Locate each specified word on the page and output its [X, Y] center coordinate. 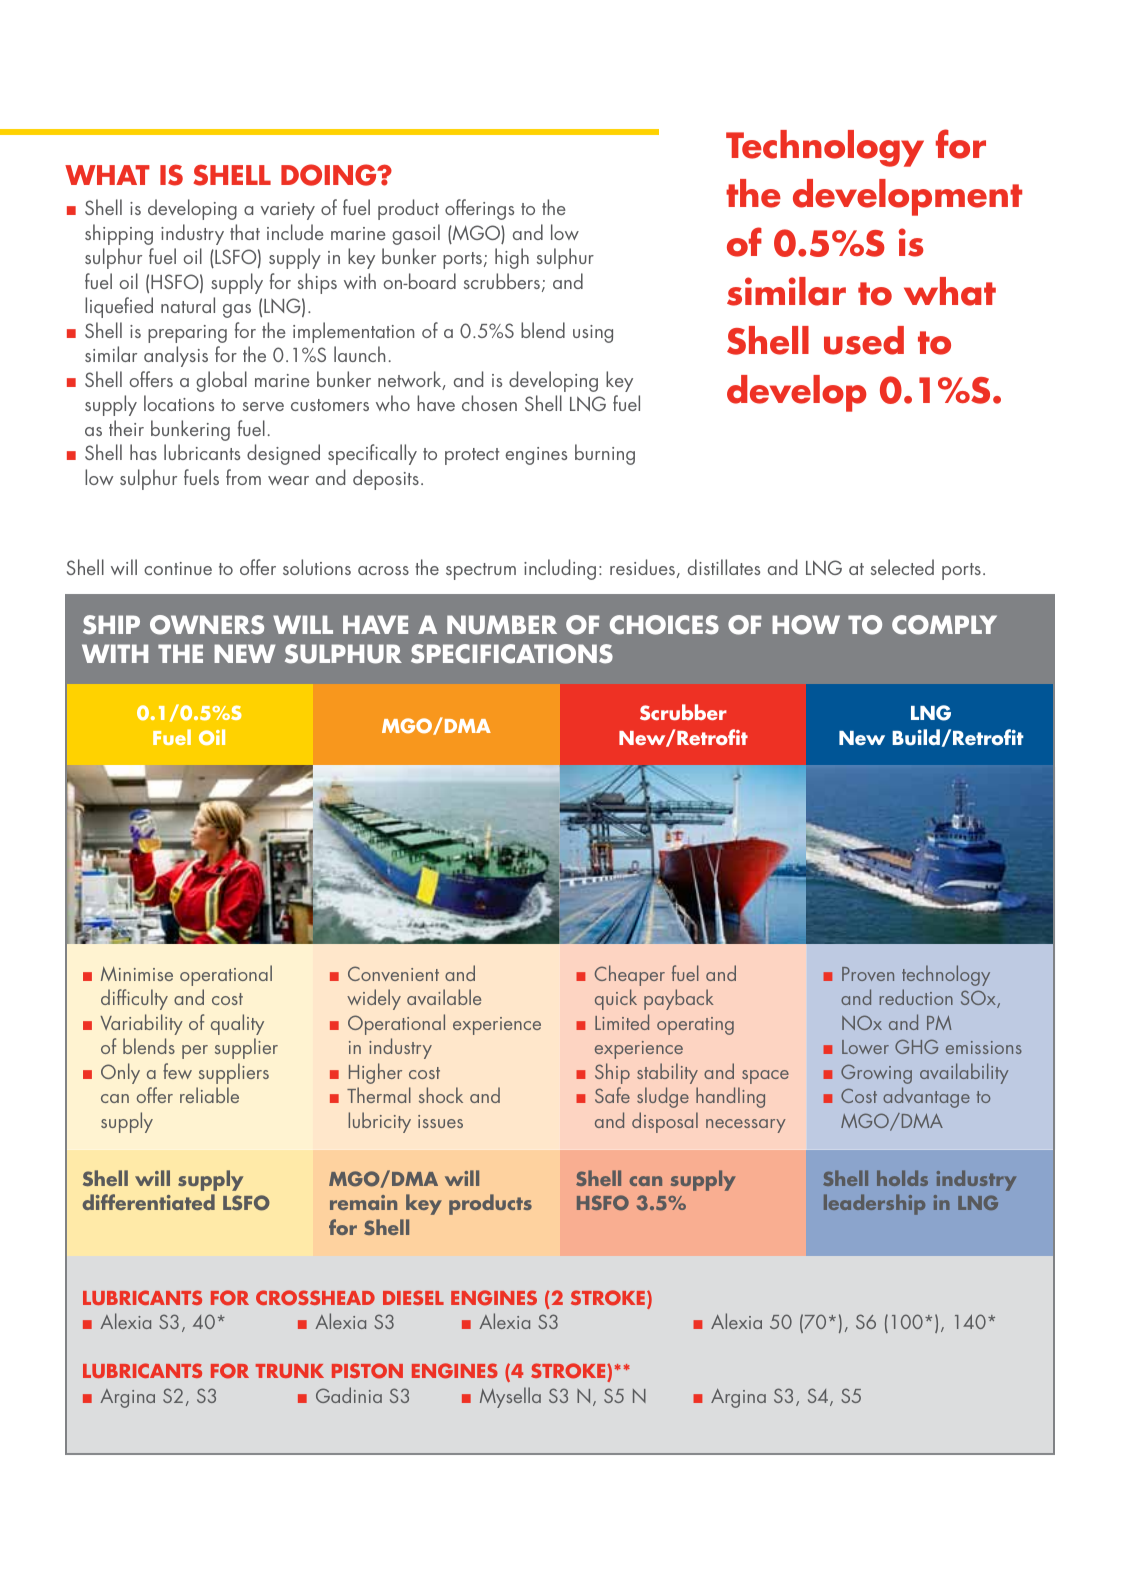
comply [944, 625]
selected [902, 567]
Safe [612, 1095]
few [177, 1071]
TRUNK [290, 1371]
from [243, 477]
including [560, 569]
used [864, 340]
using [593, 334]
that [245, 232]
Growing [876, 1074]
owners [207, 625]
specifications [512, 654]
